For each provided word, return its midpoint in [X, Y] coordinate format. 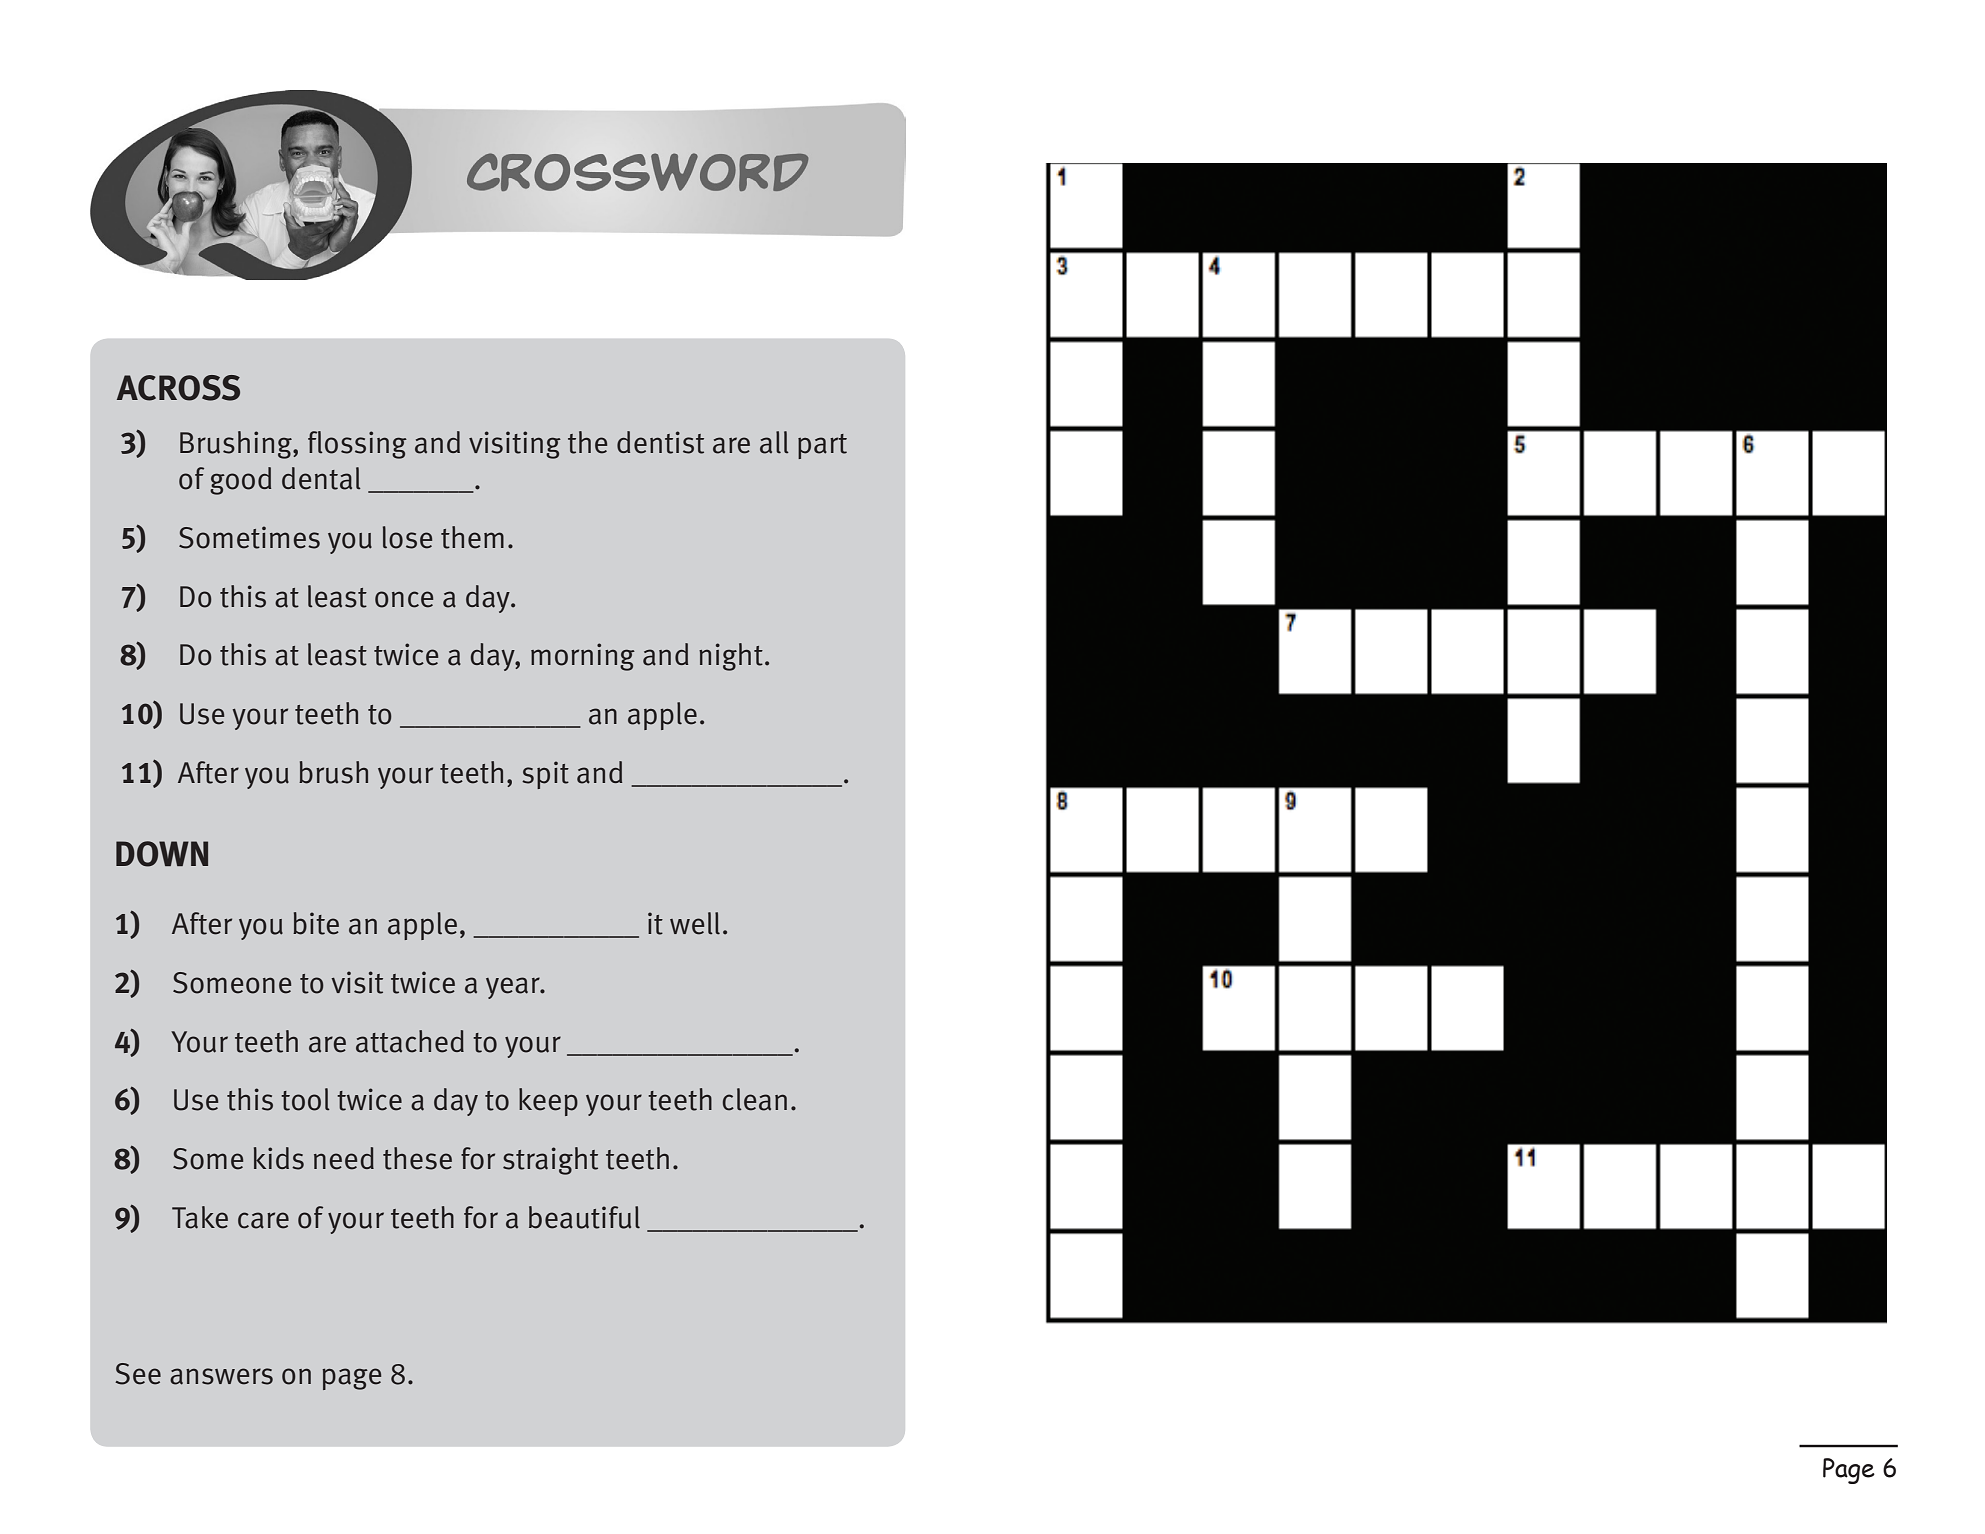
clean [755, 1099]
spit [545, 775]
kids [279, 1158]
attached [410, 1041]
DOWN [162, 854]
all [774, 442]
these [417, 1158]
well [695, 923]
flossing [357, 445]
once [404, 599]
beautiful [584, 1217]
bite [316, 923]
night [731, 657]
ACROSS [178, 388]
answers [221, 1376]
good [240, 481]
